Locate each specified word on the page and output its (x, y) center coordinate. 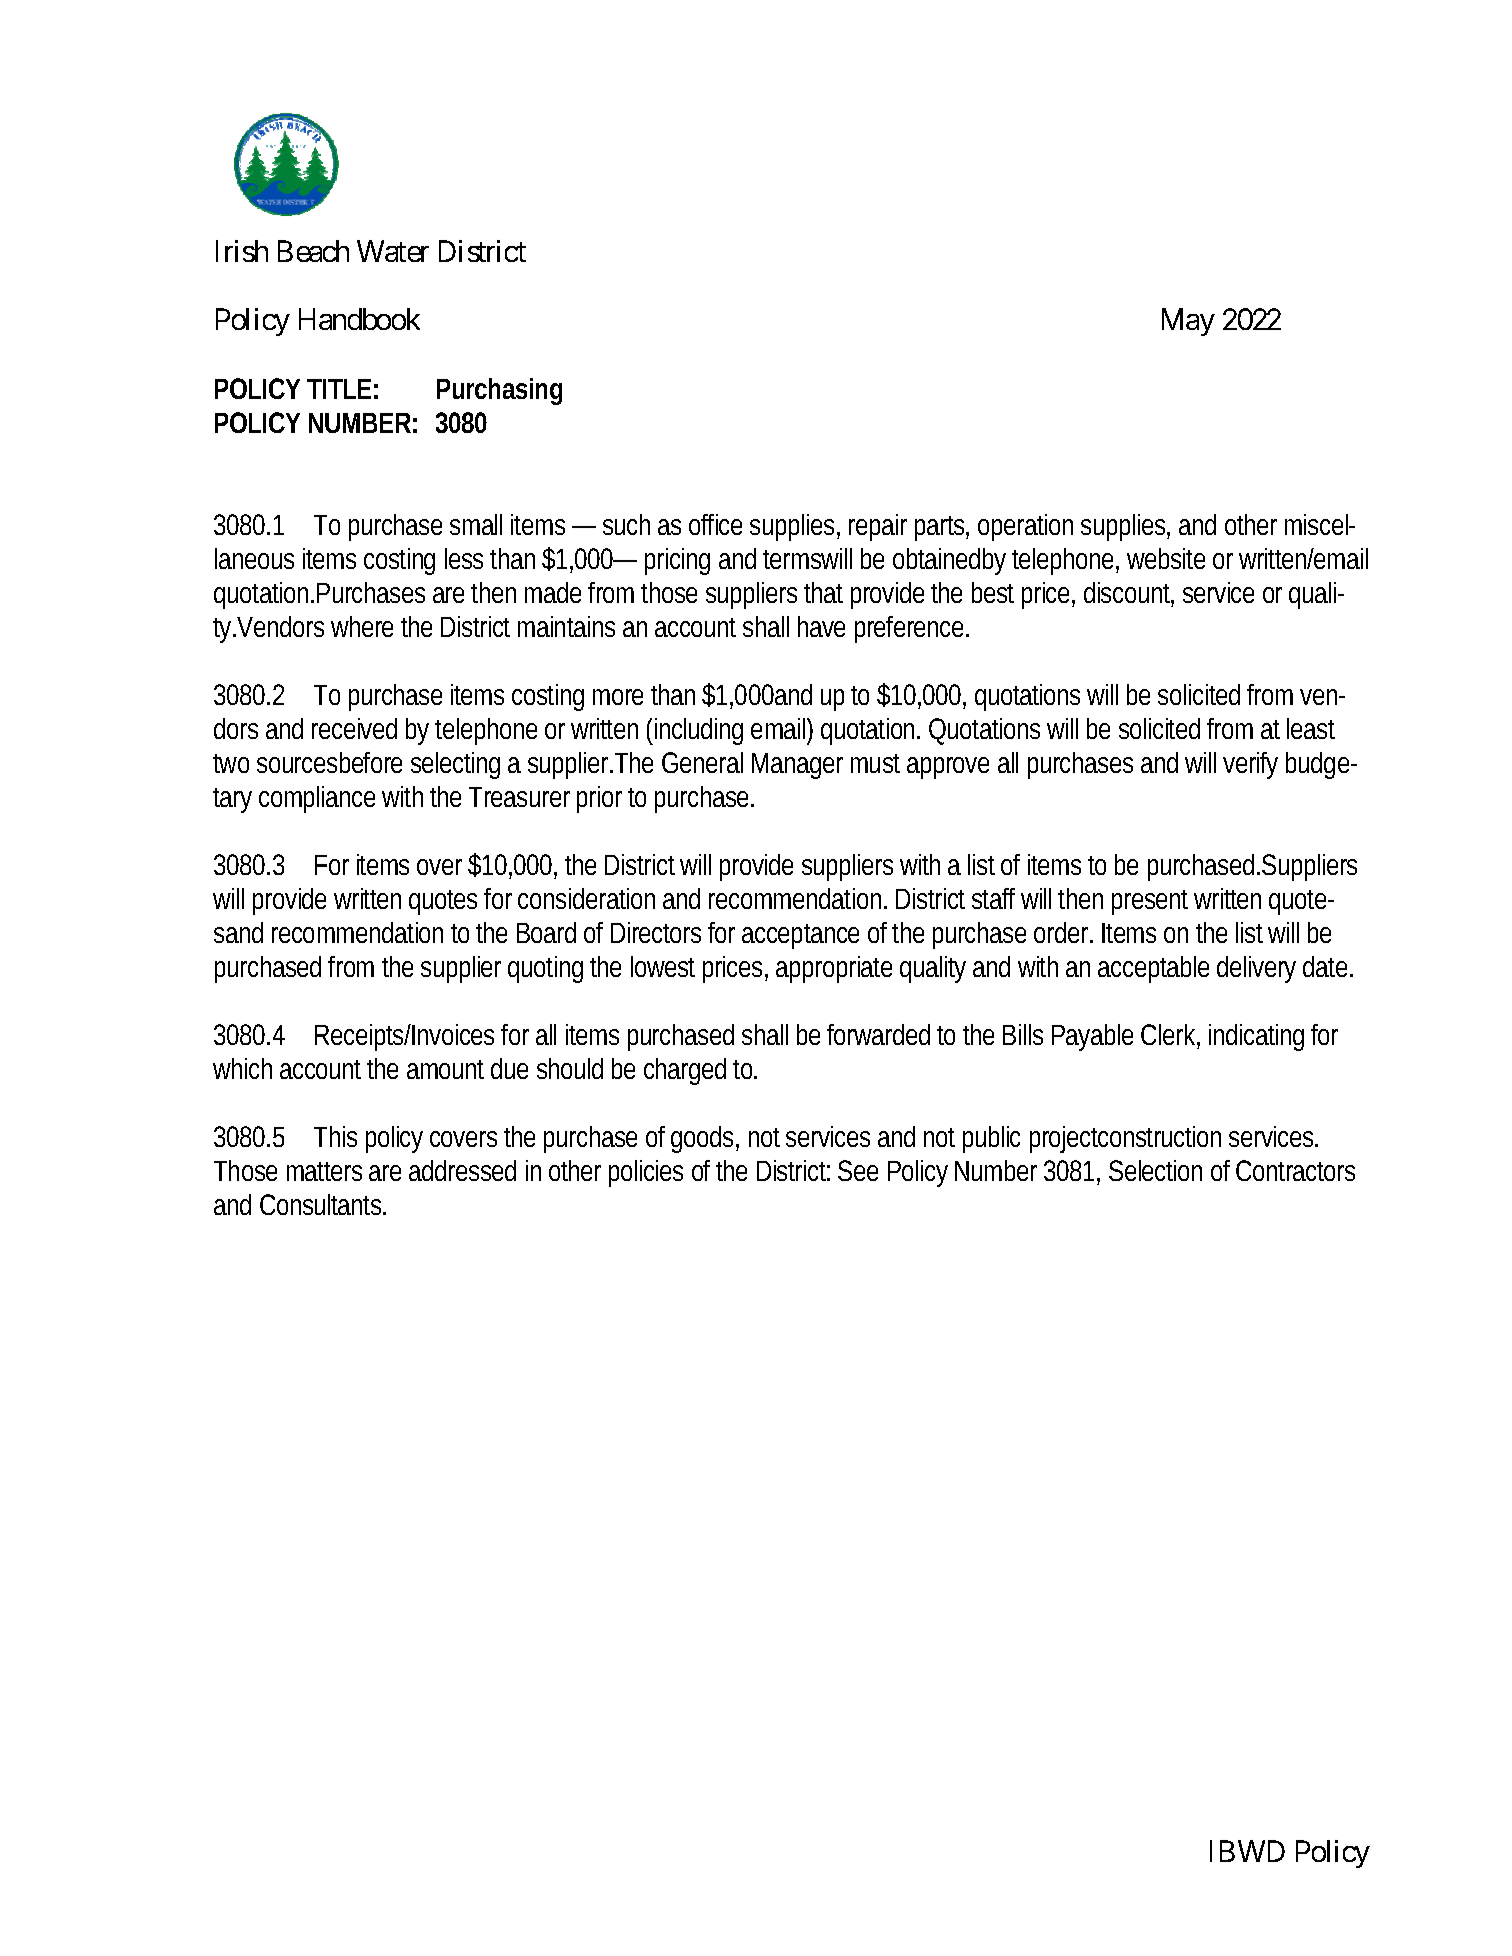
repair (878, 527)
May (1188, 322)
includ (686, 728)
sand (238, 932)
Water (393, 251)
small (476, 524)
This (335, 1136)
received (354, 728)
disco (1113, 592)
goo (693, 1142)
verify (1250, 765)
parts (942, 528)
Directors (656, 932)
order (1063, 932)
